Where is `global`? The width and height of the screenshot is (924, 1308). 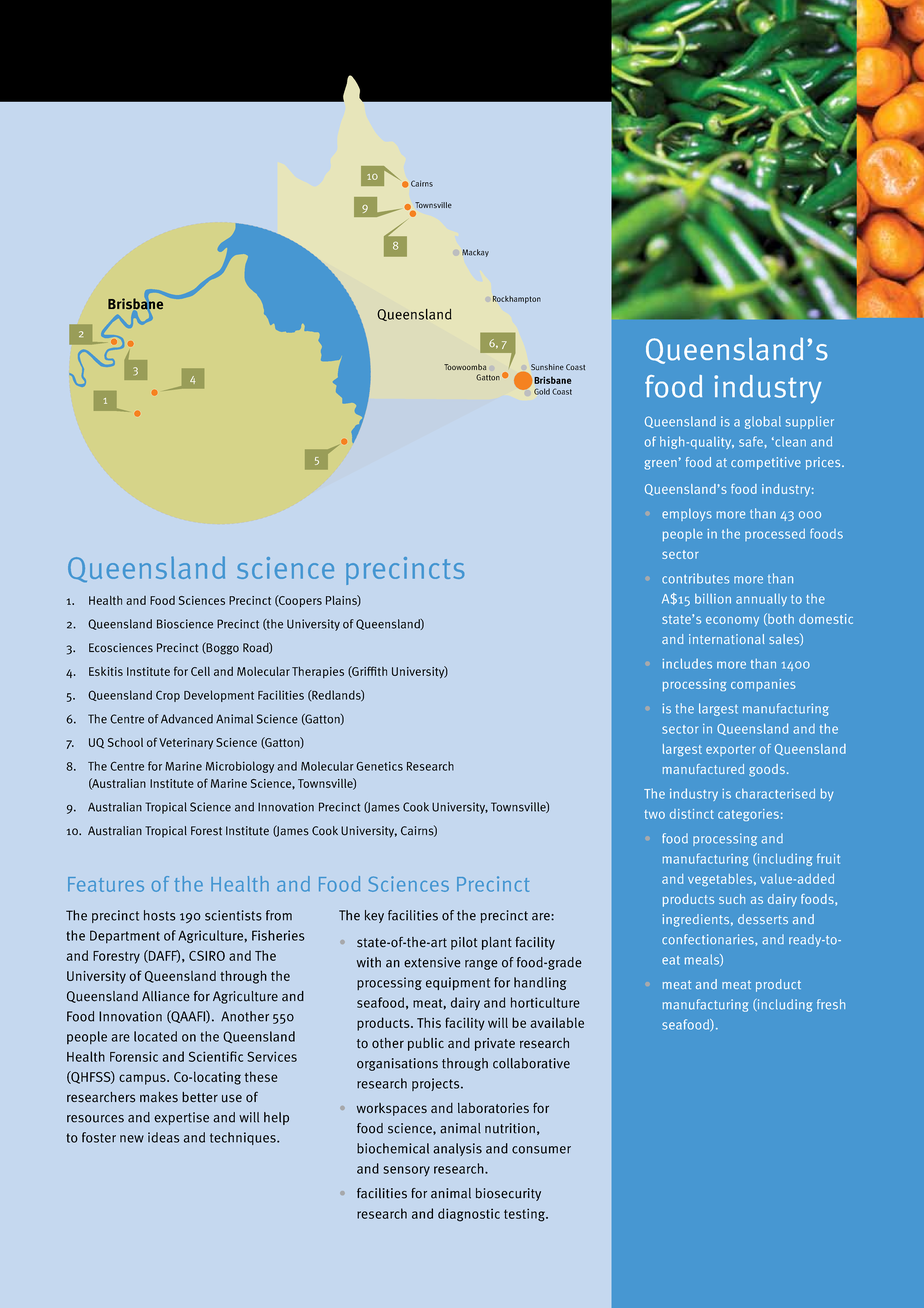 global is located at coordinates (763, 422).
